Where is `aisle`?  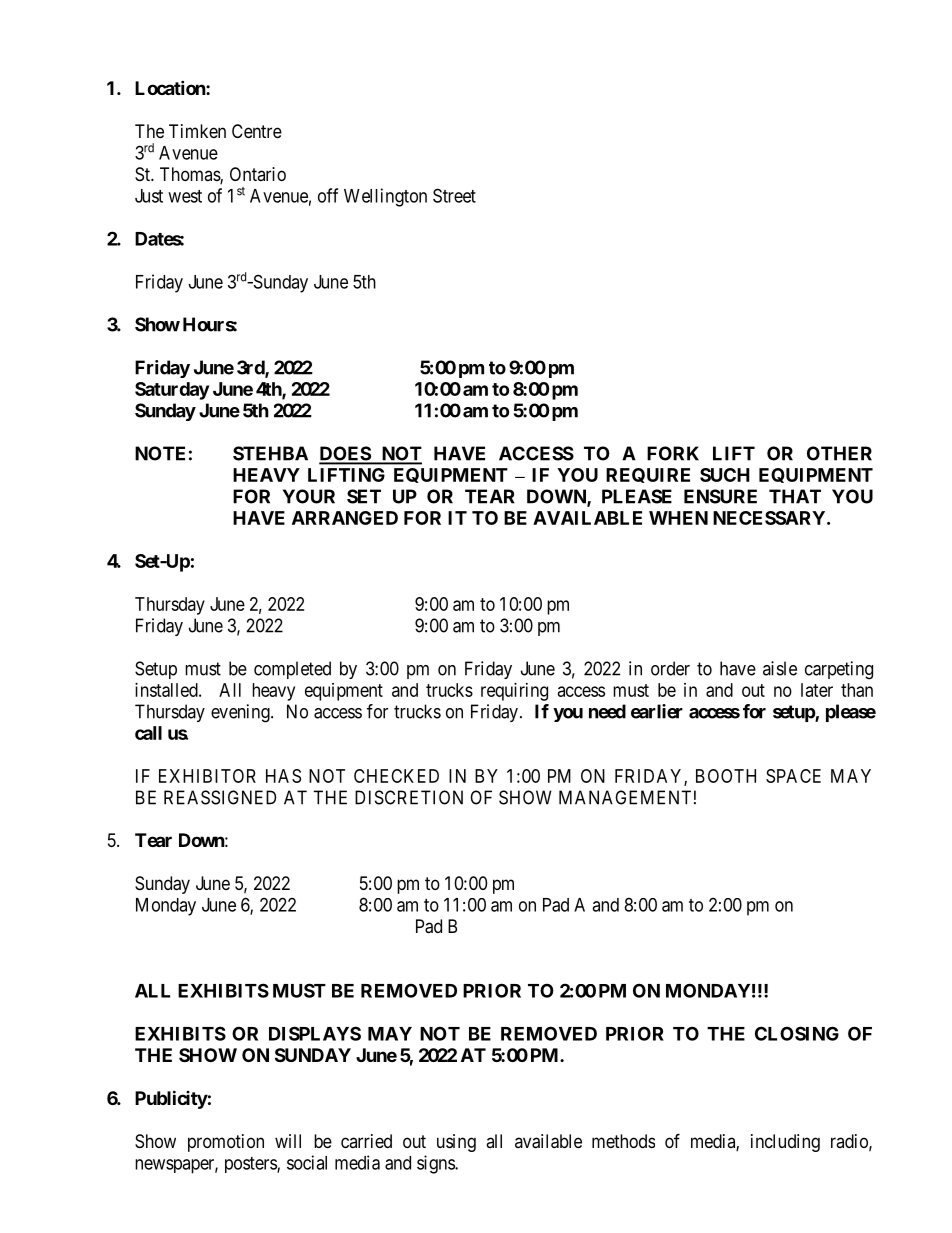 aisle is located at coordinates (780, 668).
